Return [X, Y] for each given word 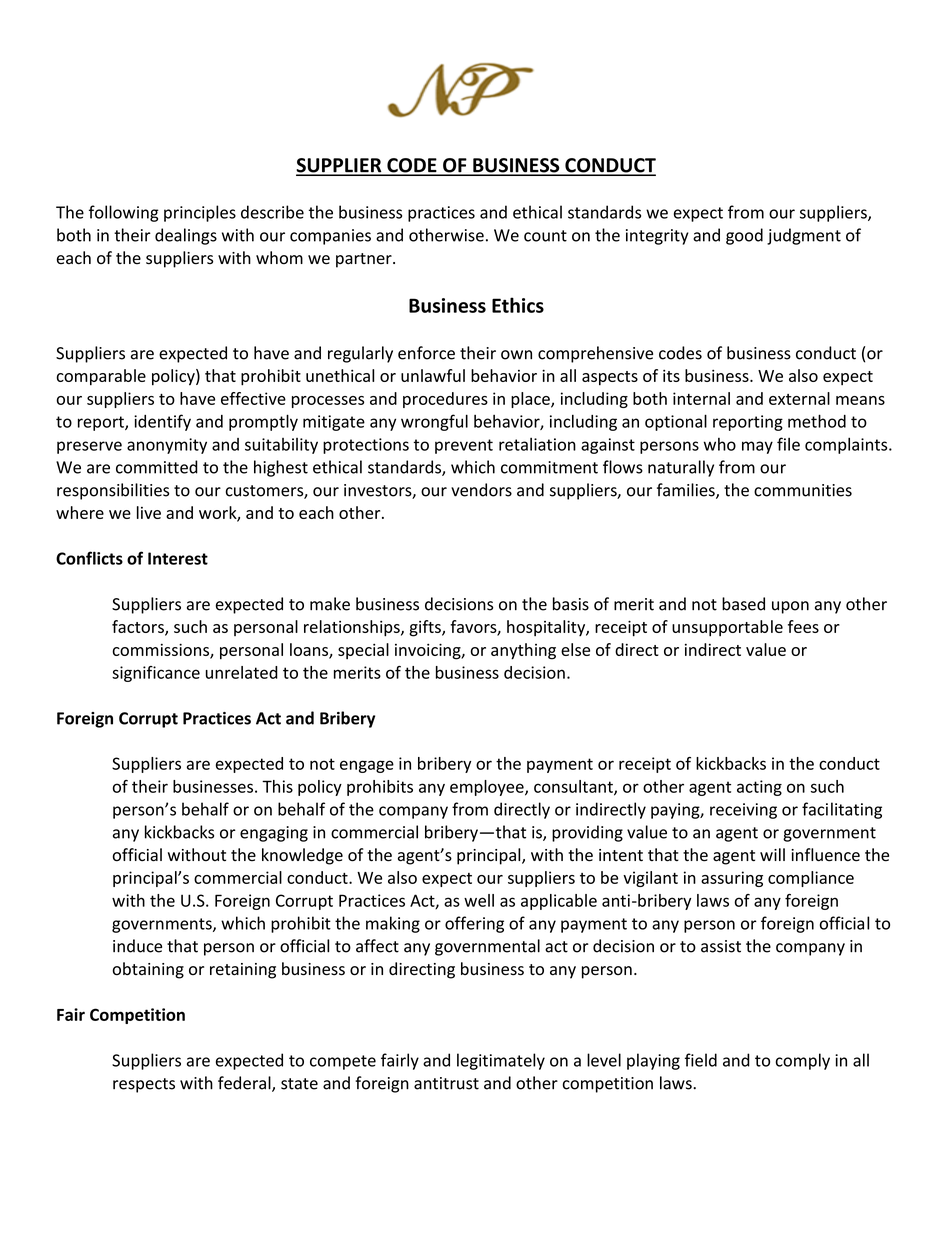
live [149, 512]
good [744, 236]
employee [488, 788]
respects [144, 1085]
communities [803, 490]
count [545, 236]
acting [759, 788]
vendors [481, 490]
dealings [186, 236]
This [277, 786]
